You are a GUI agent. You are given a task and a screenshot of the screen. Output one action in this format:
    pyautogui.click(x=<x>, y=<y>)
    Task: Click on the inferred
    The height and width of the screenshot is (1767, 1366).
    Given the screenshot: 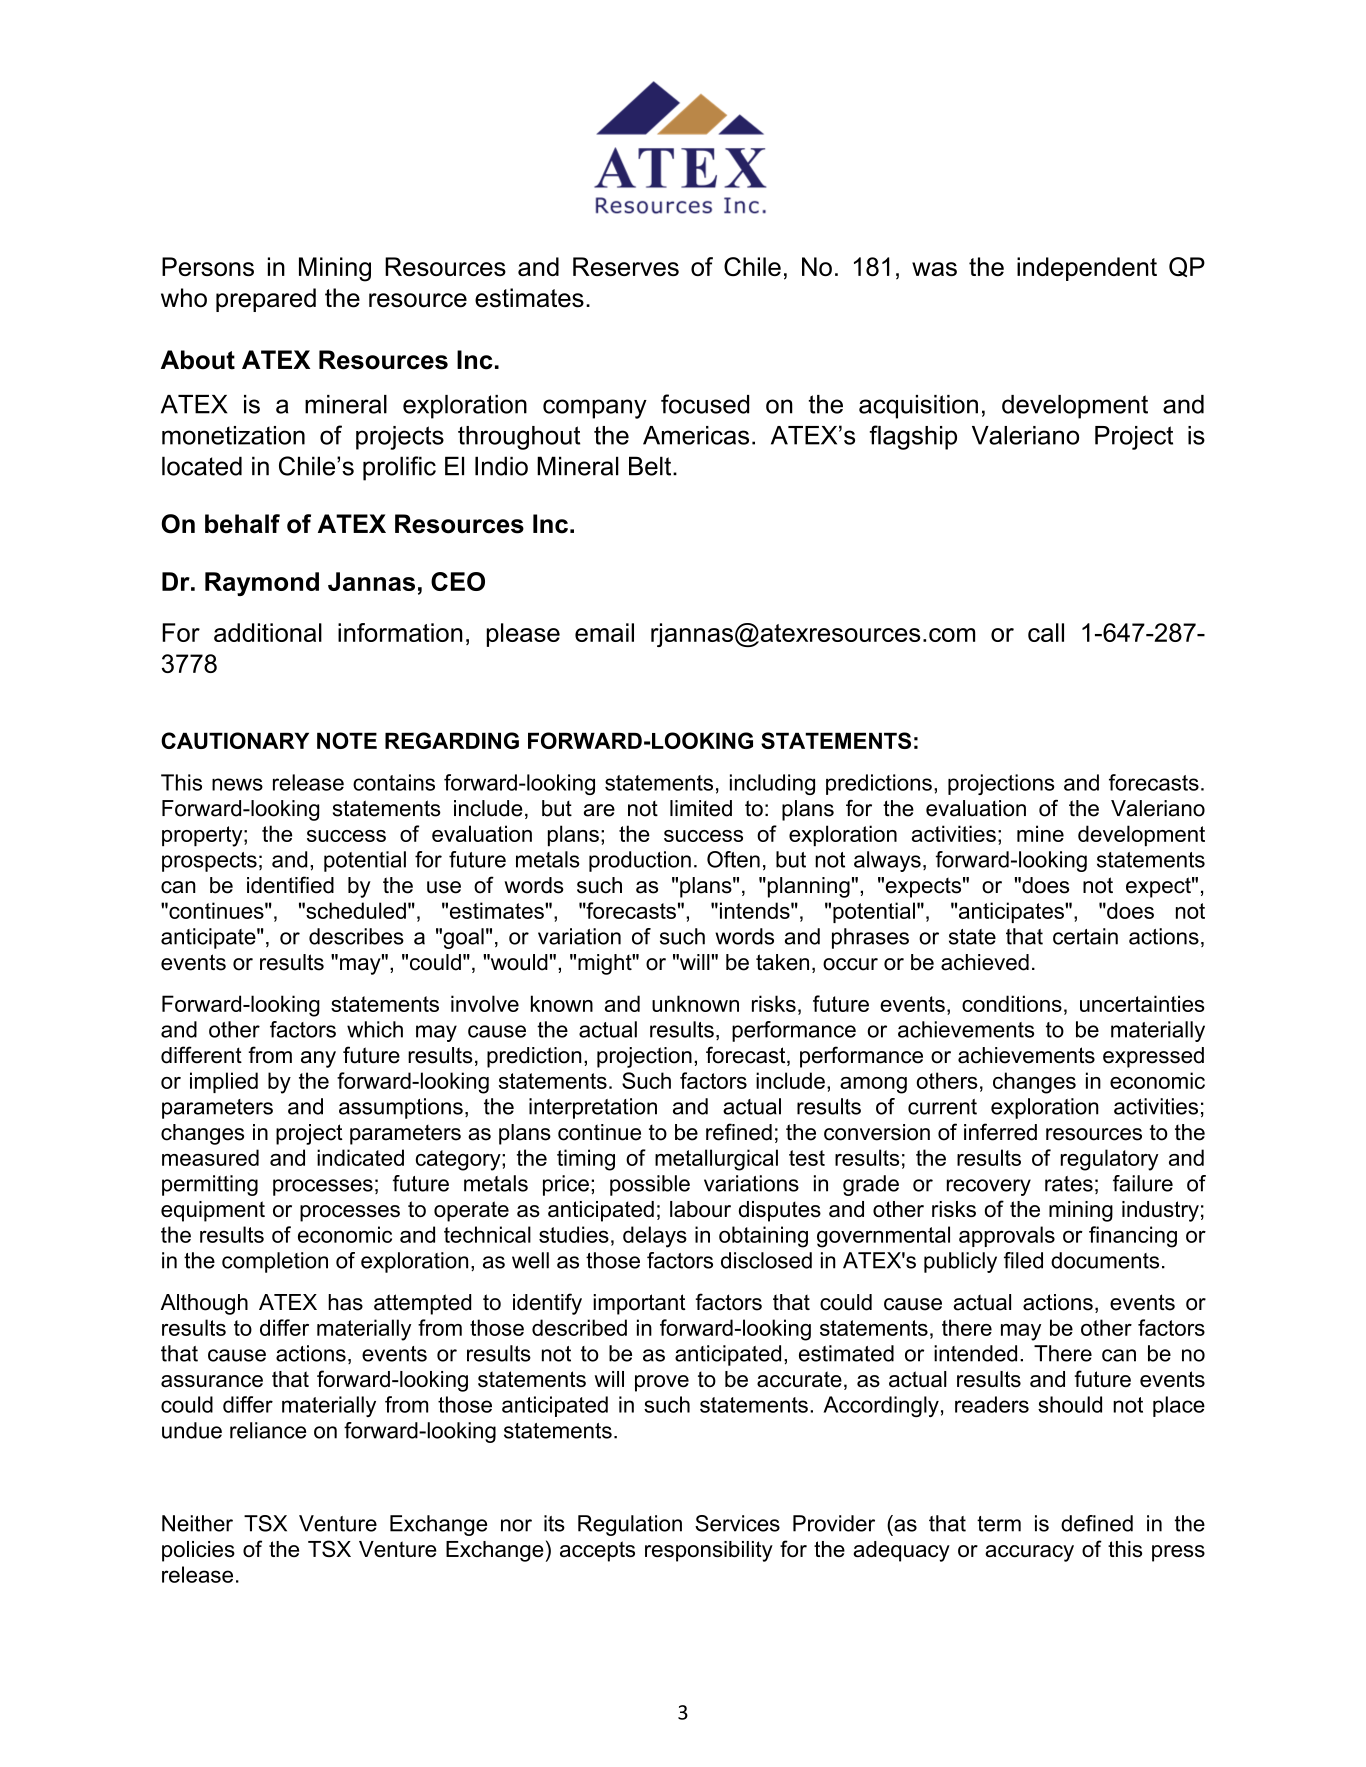 What is the action you would take?
    pyautogui.click(x=1000, y=1132)
